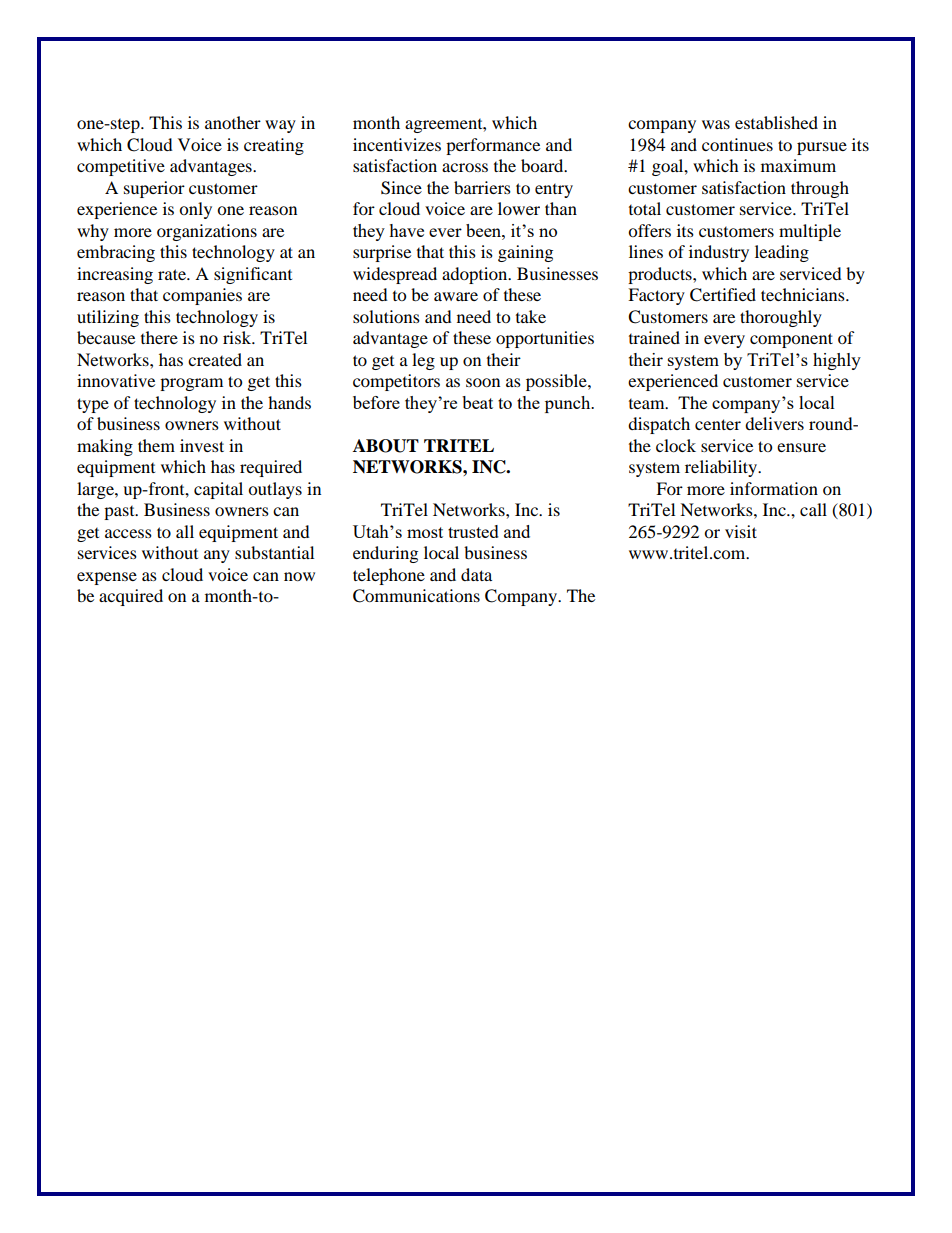 The height and width of the page is (1233, 952). I want to click on visit, so click(741, 531).
